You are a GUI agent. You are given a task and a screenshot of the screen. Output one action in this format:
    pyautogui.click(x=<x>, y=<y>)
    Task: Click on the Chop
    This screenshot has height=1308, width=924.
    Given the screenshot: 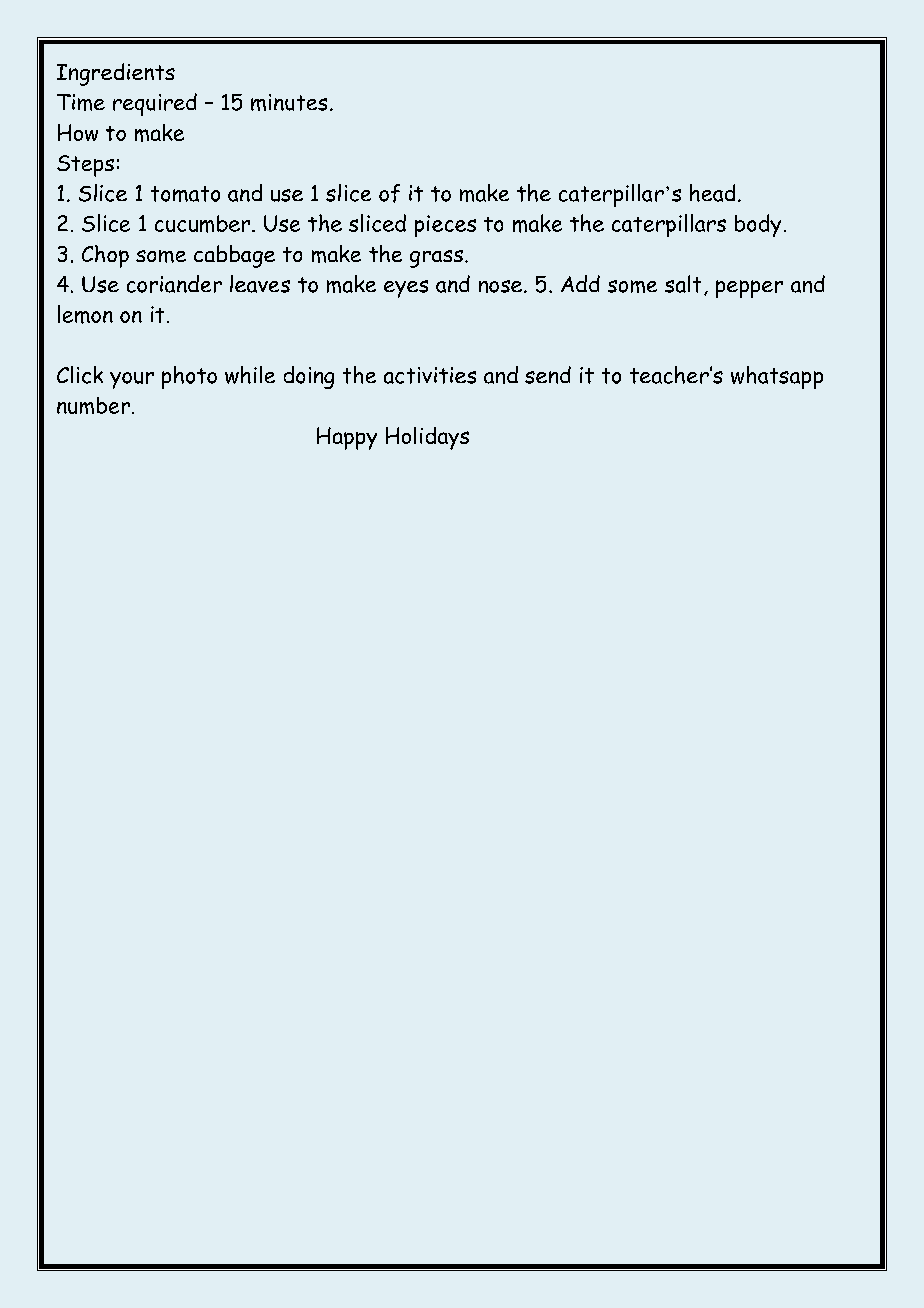 What is the action you would take?
    pyautogui.click(x=105, y=256)
